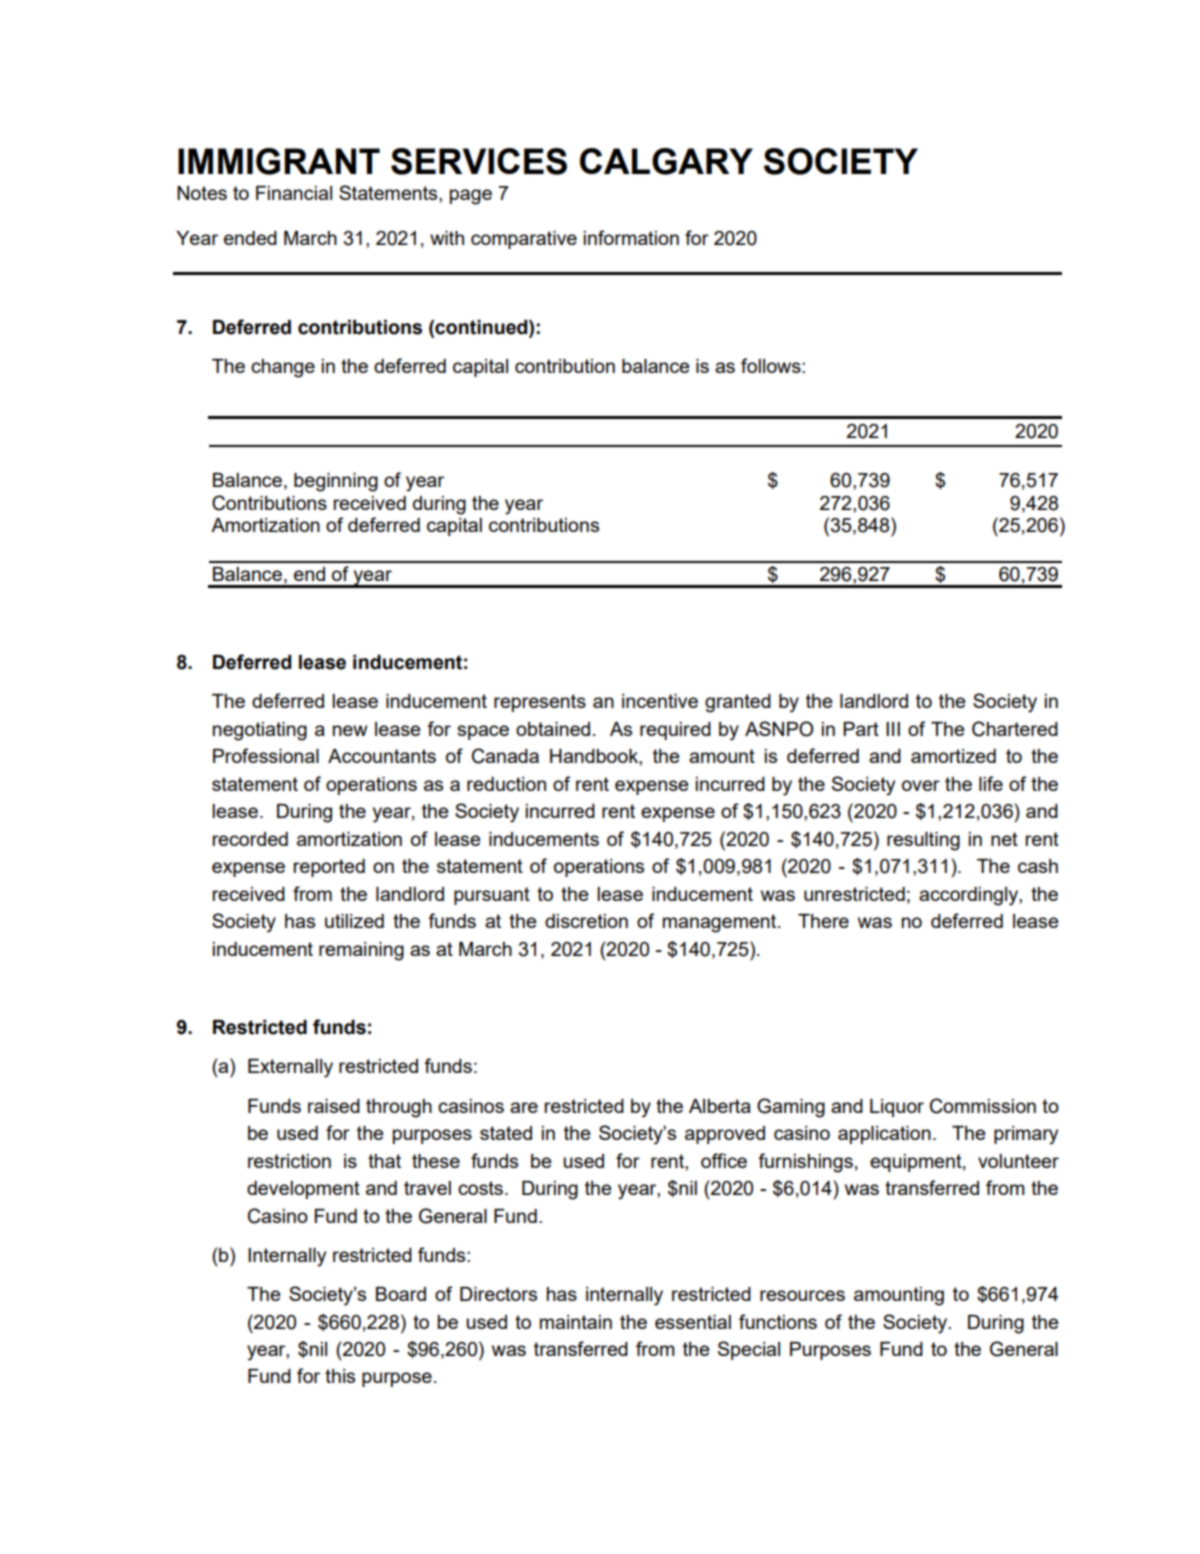 This screenshot has height=1554, width=1200. Describe the element at coordinates (266, 755) in the screenshot. I see `Professional` at that location.
